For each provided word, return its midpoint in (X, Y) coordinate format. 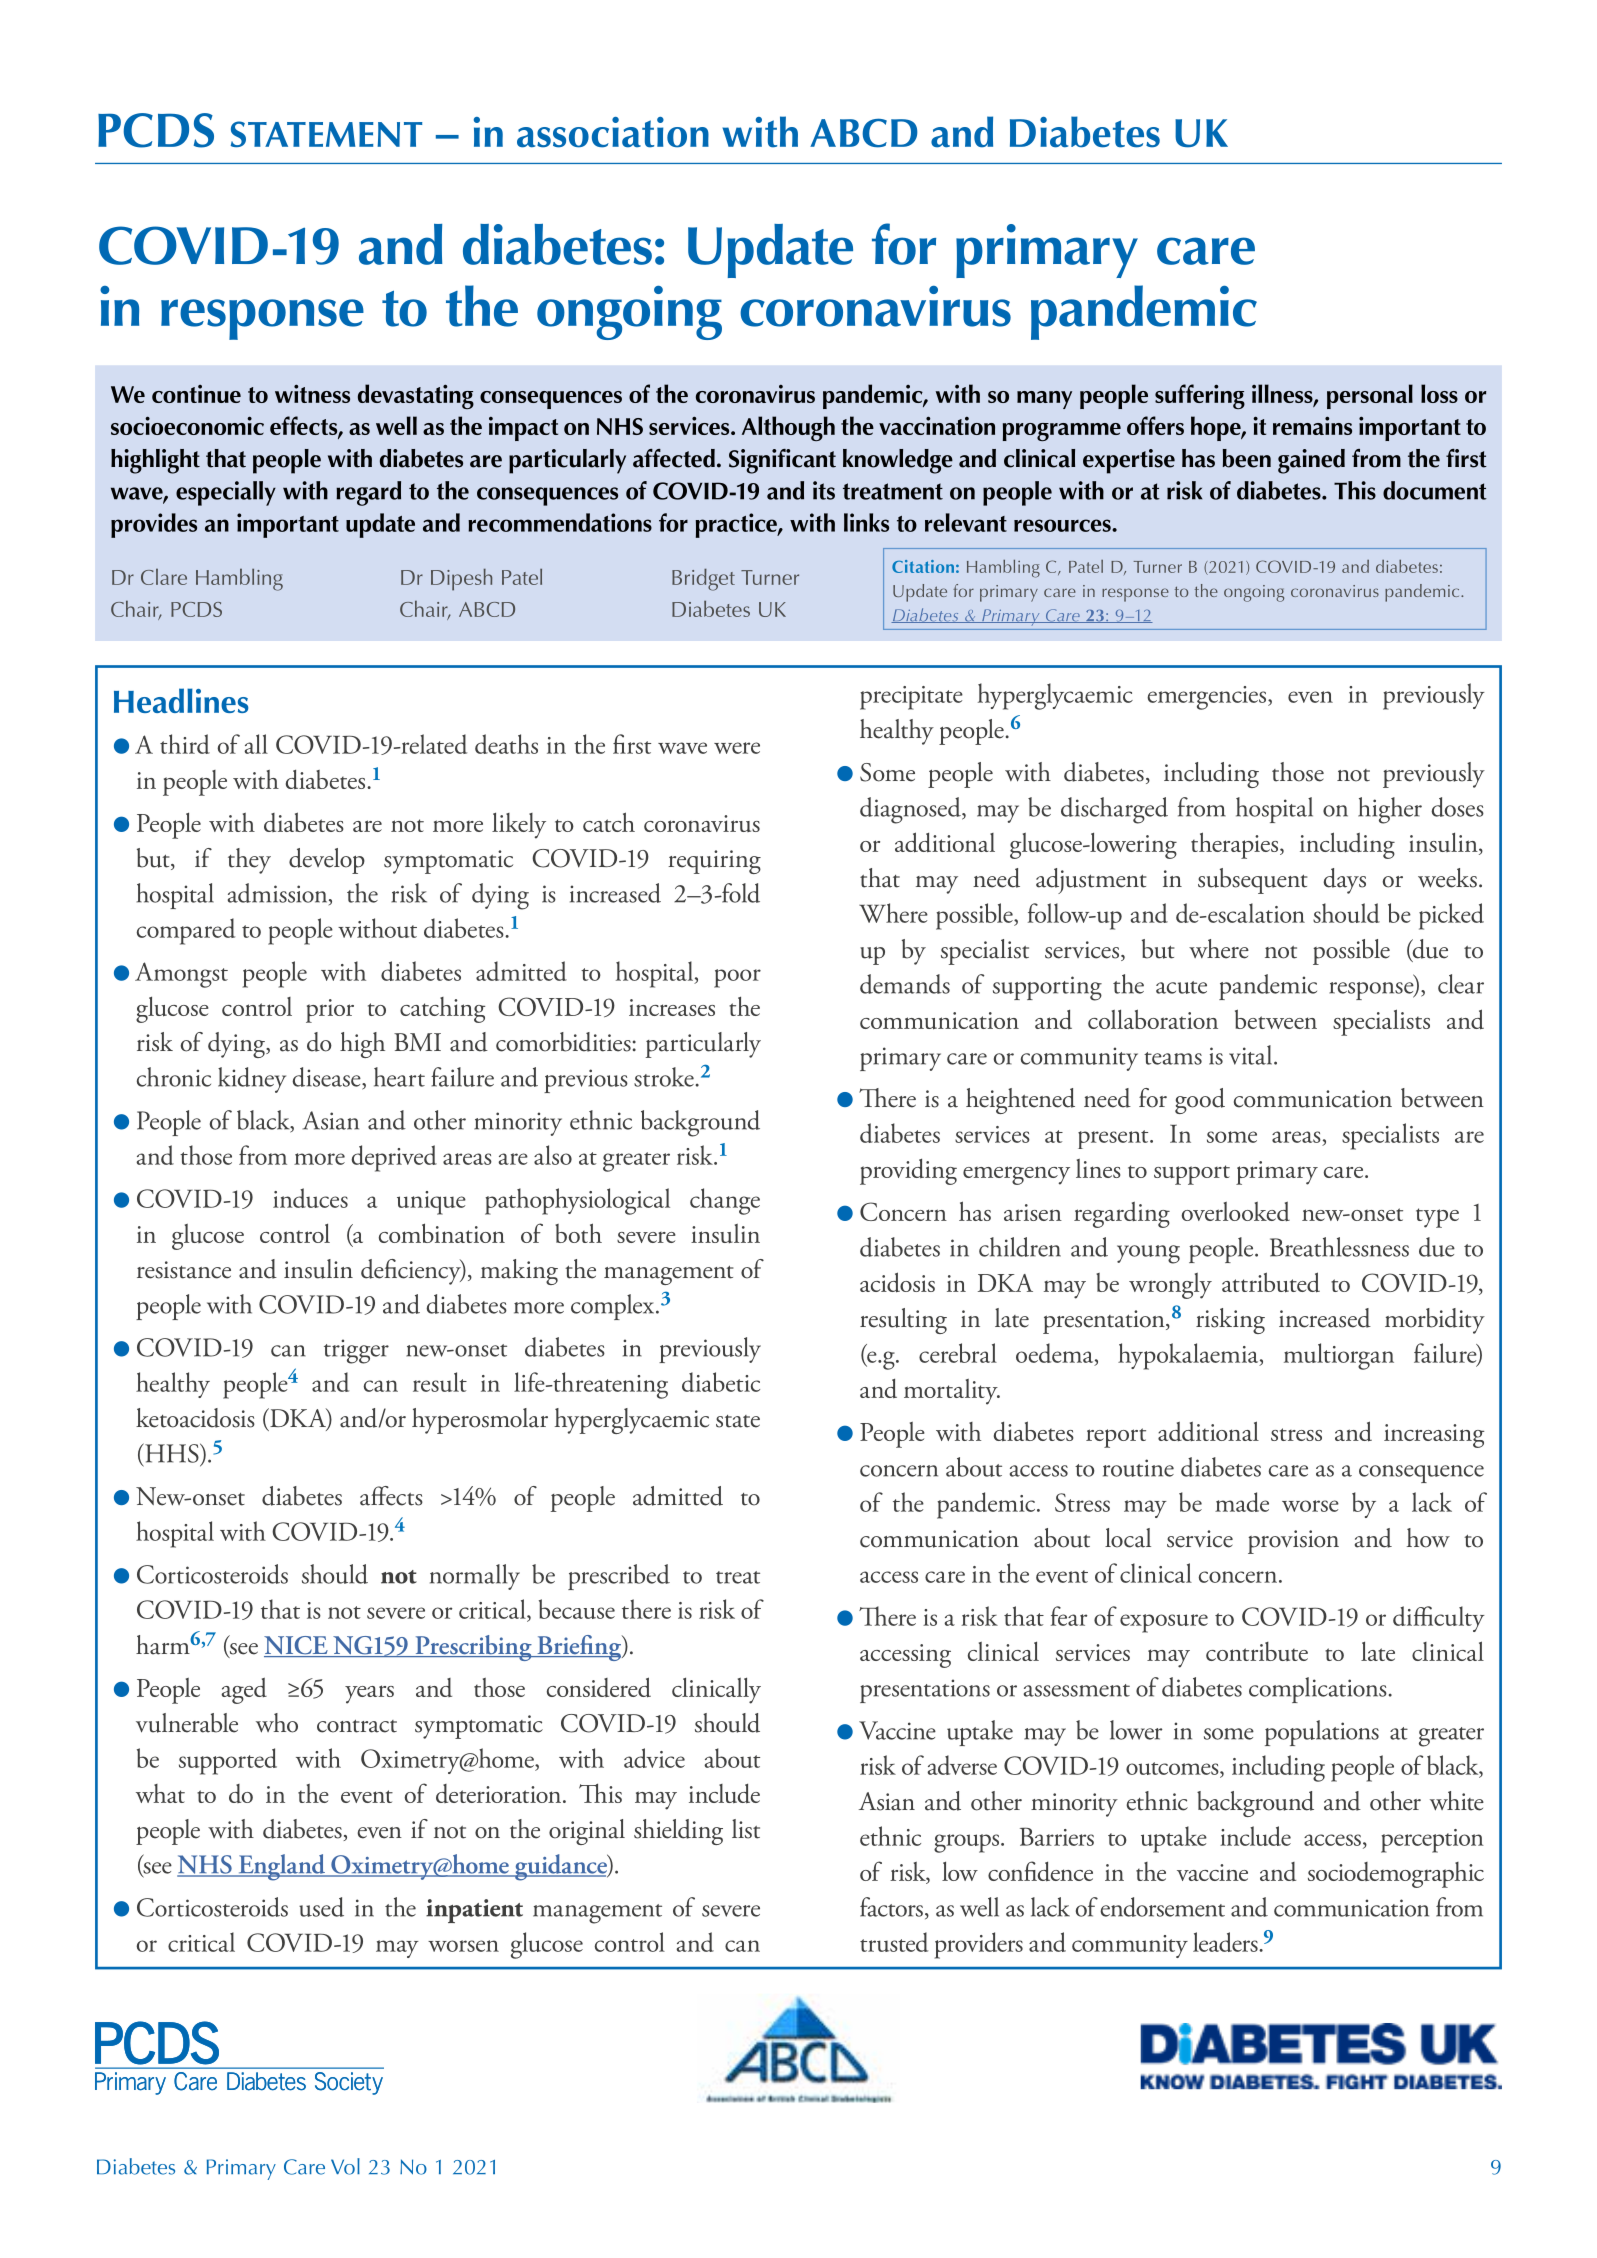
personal (1370, 396)
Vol (345, 2166)
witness (312, 393)
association (613, 132)
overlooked (1235, 1211)
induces (310, 1198)
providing (908, 1172)
